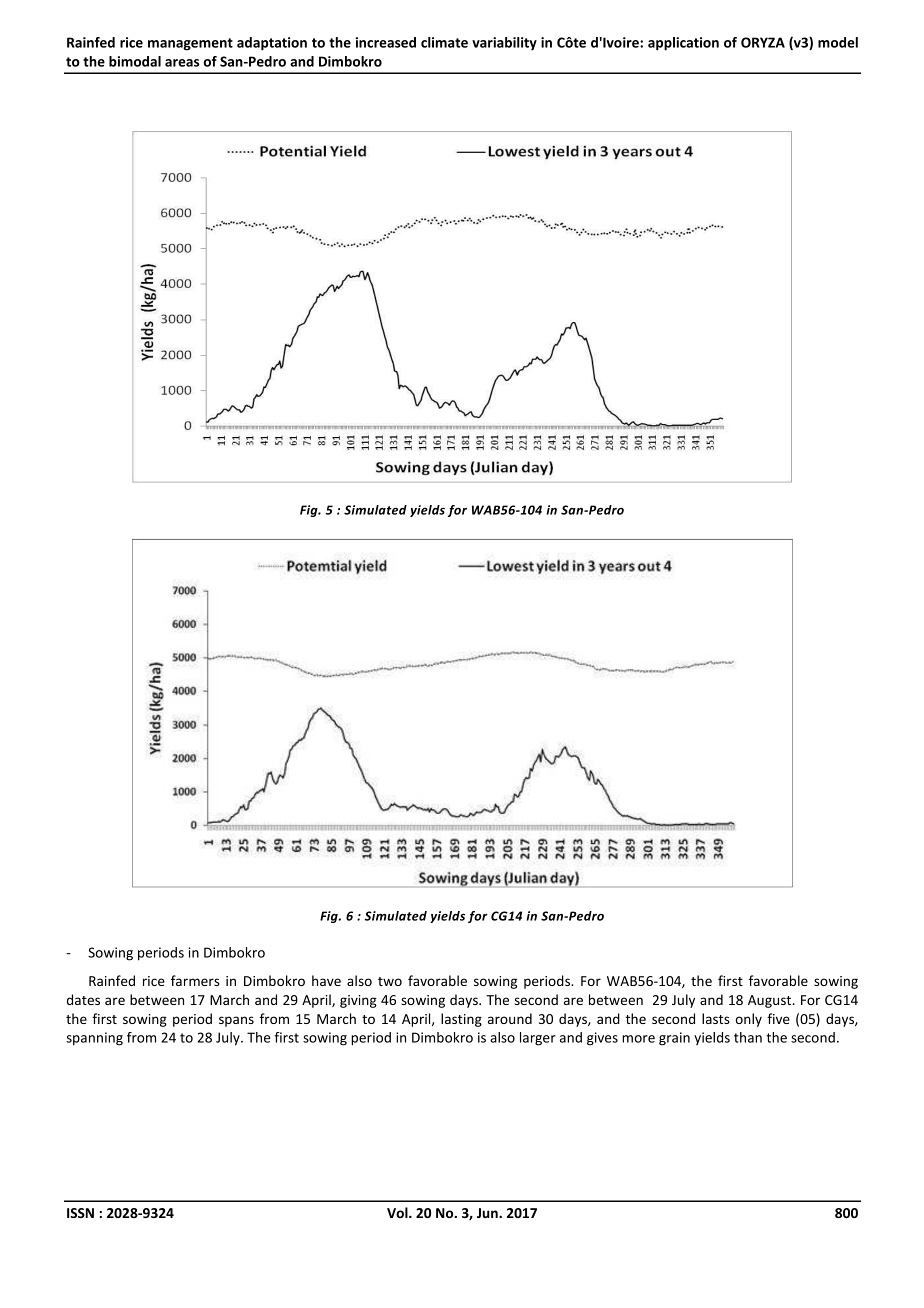  I want to click on only, so click(749, 1020).
